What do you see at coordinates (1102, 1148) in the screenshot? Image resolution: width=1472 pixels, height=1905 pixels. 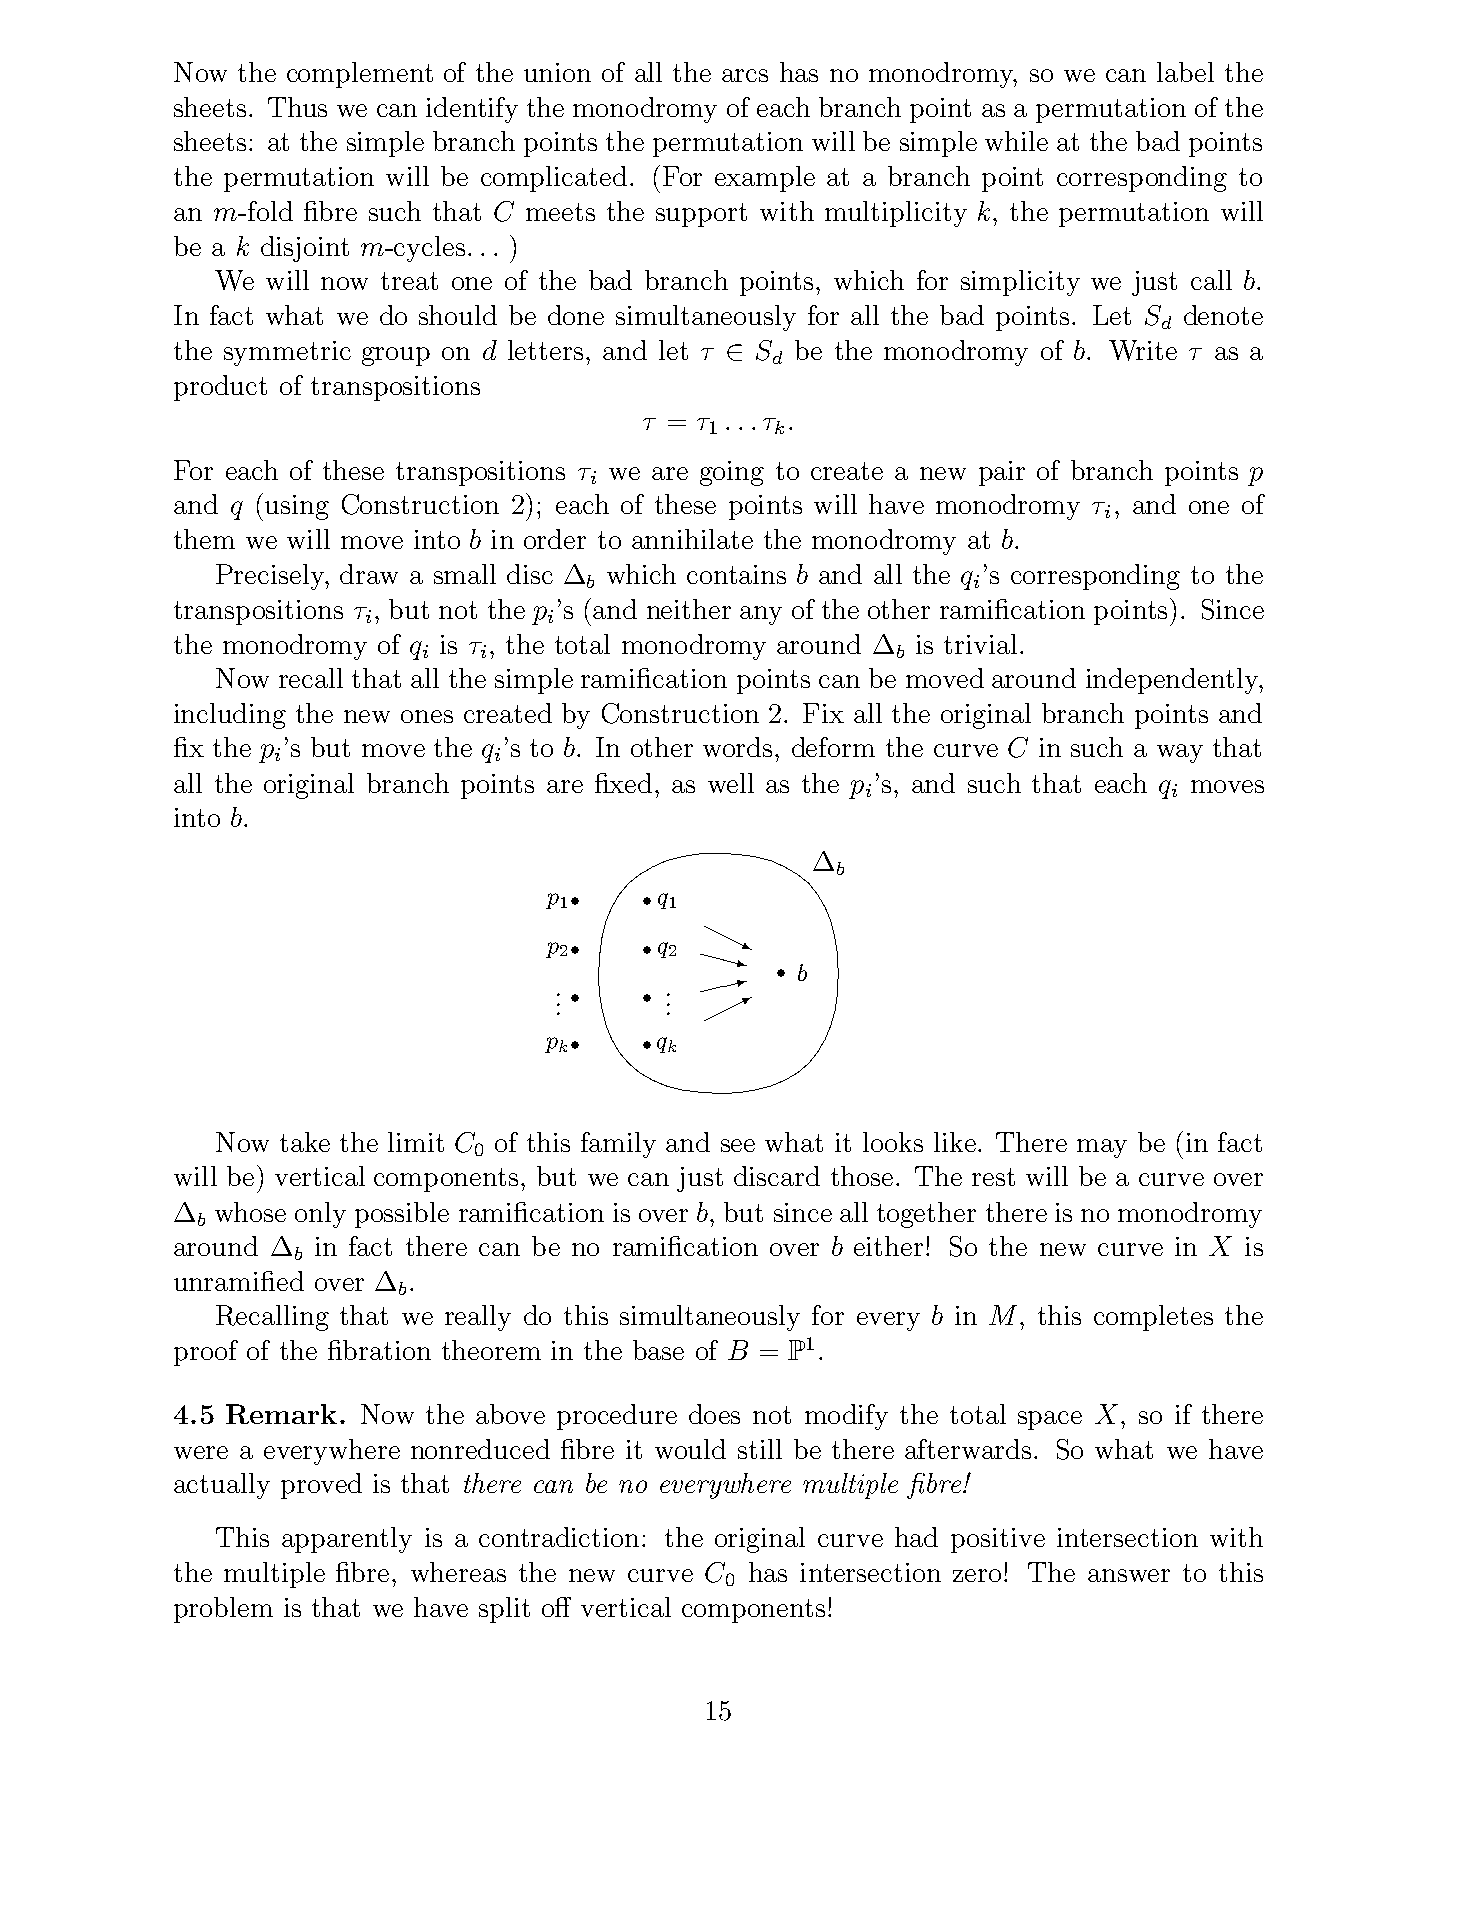 I see `may` at bounding box center [1102, 1148].
